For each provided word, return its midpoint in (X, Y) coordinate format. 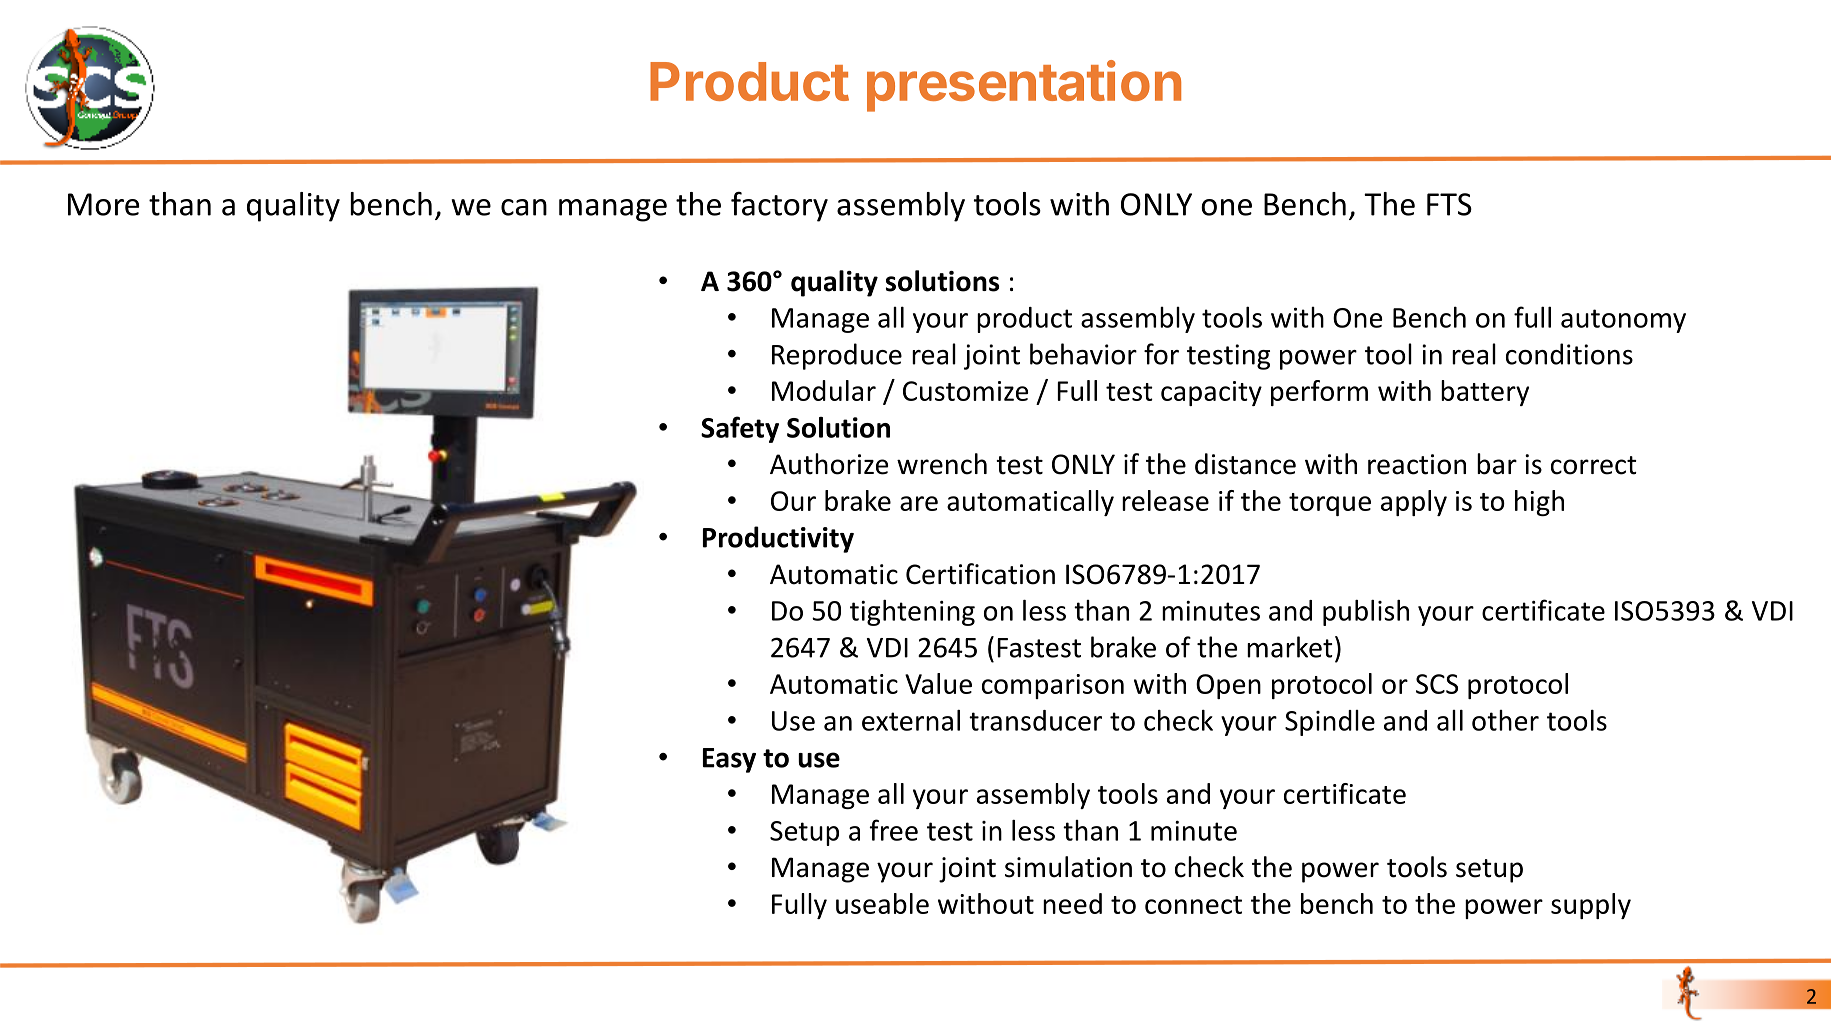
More (103, 204)
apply (1414, 503)
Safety (740, 429)
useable (882, 903)
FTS (1449, 204)
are (919, 503)
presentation (1024, 86)
